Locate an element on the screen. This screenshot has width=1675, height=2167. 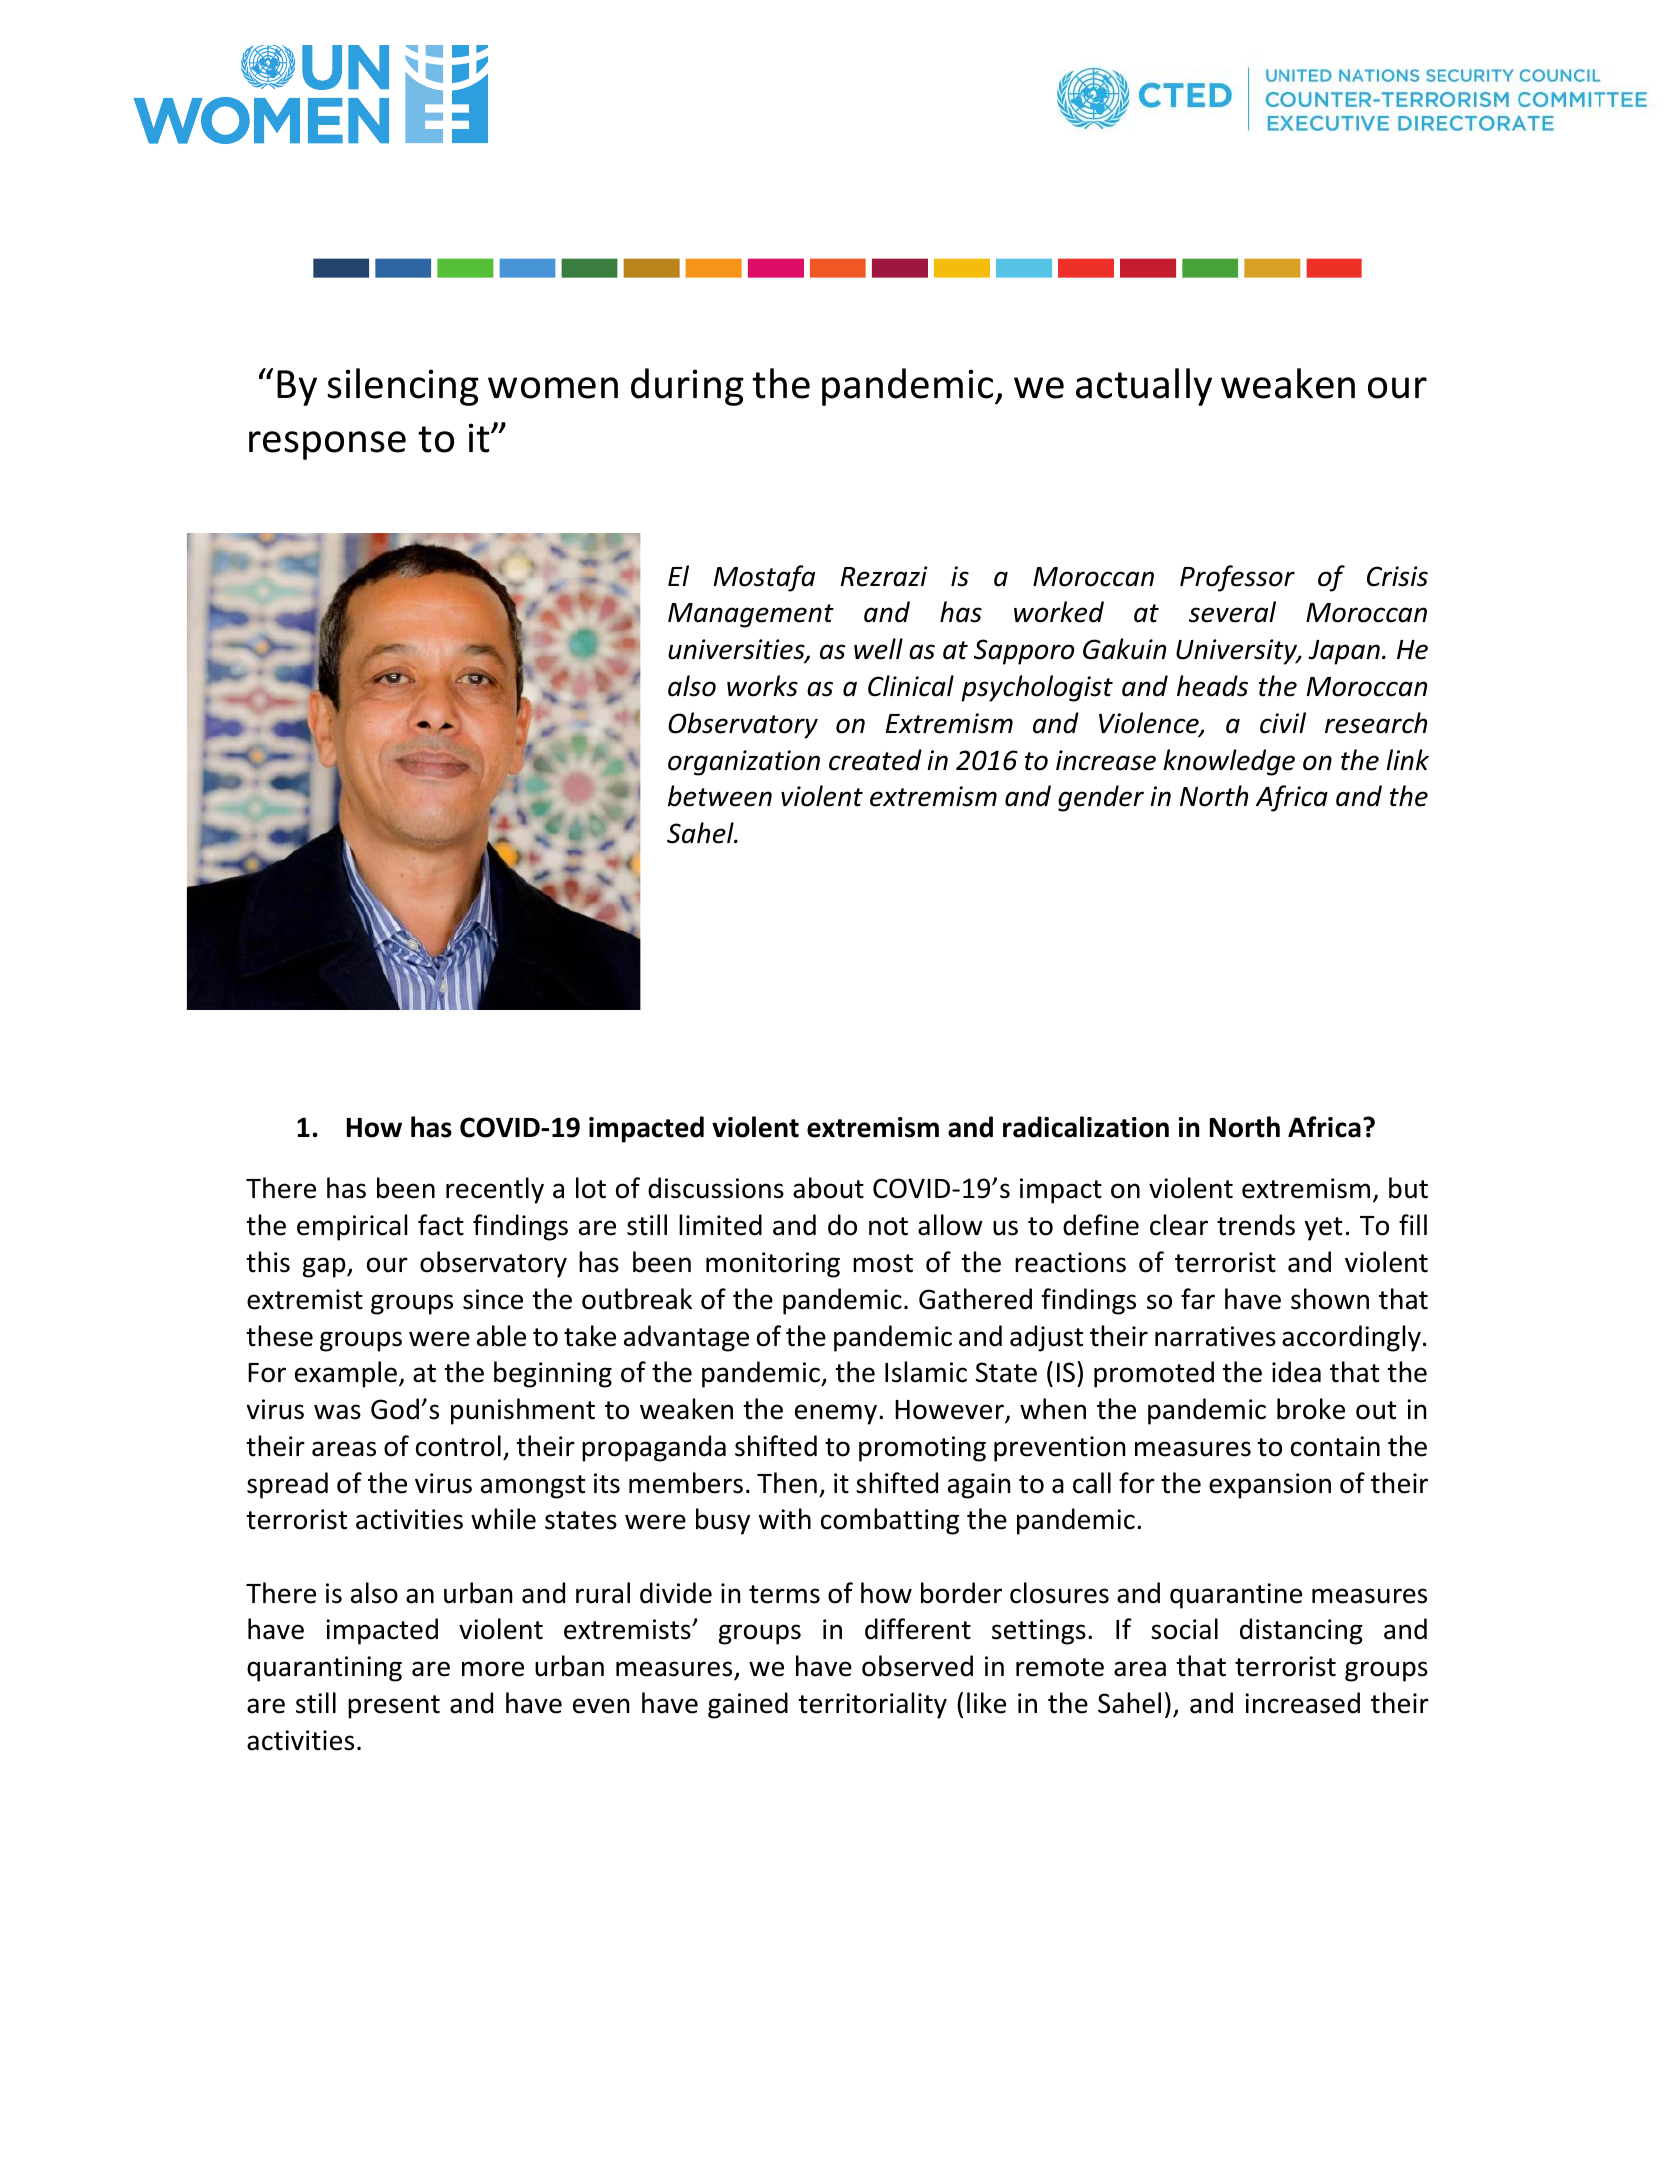
silencing is located at coordinates (403, 387).
